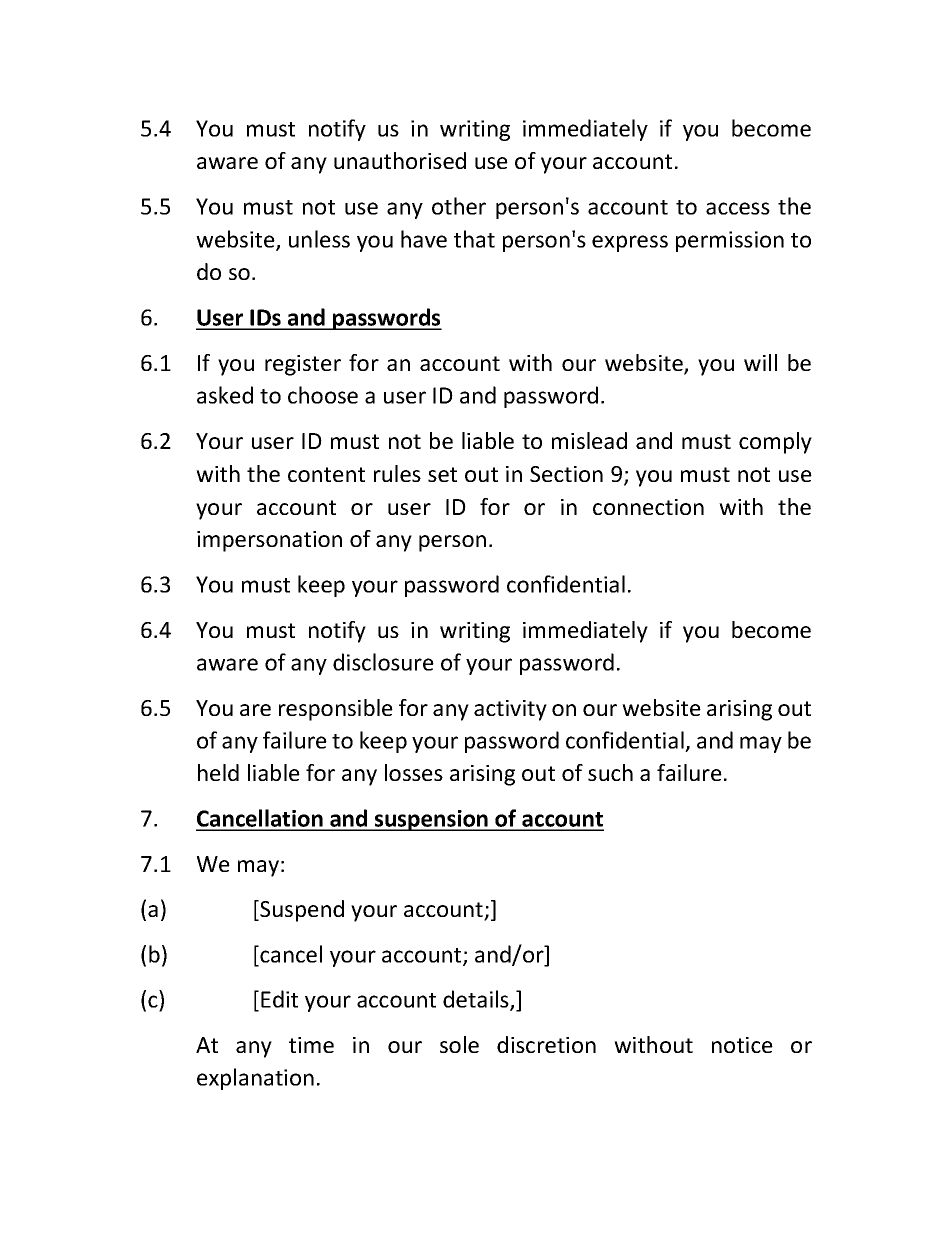 This screenshot has height=1233, width=952. Describe the element at coordinates (311, 1045) in the screenshot. I see `time` at that location.
